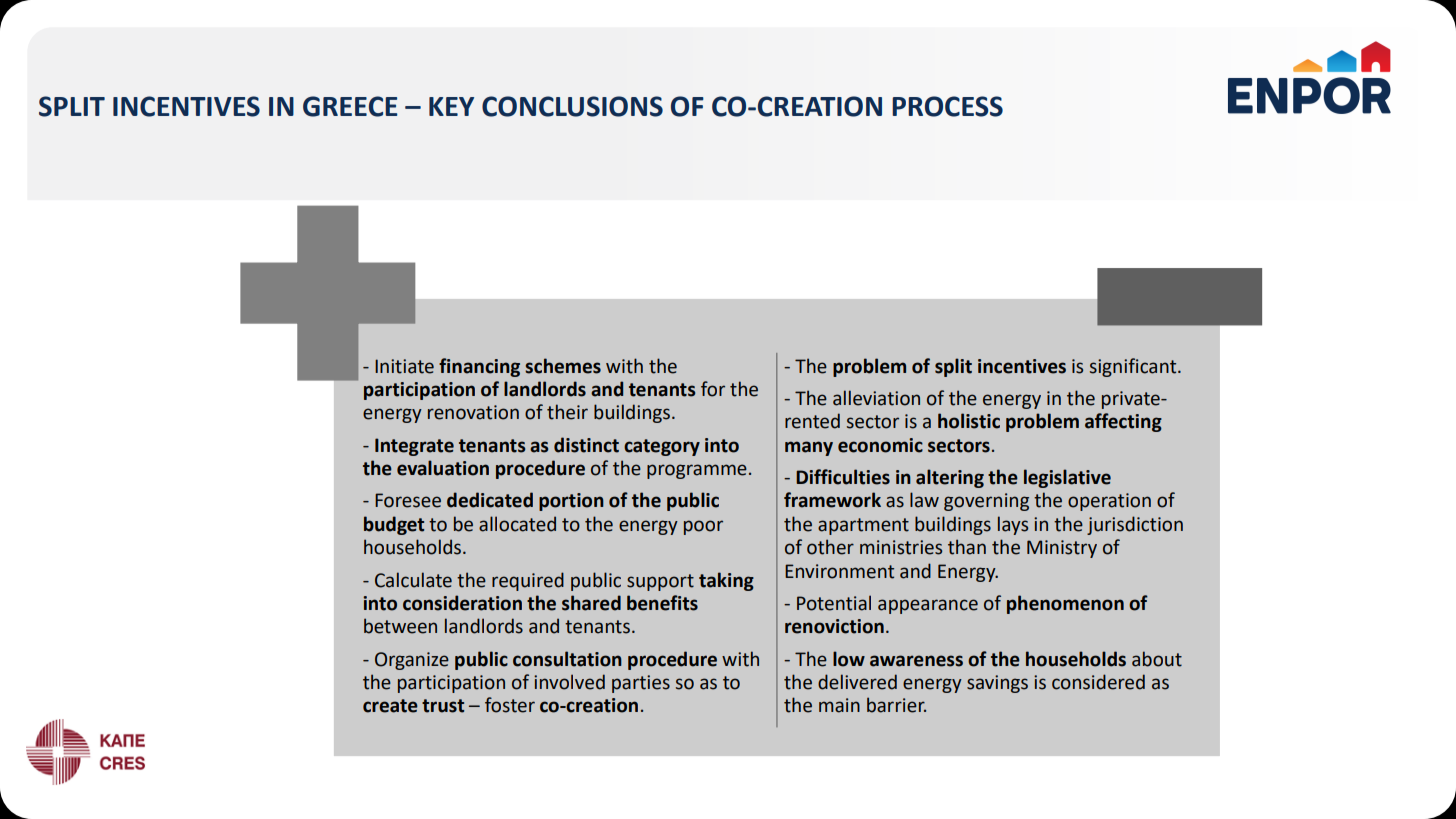 The height and width of the screenshot is (819, 1456). I want to click on significant, so click(1134, 367).
